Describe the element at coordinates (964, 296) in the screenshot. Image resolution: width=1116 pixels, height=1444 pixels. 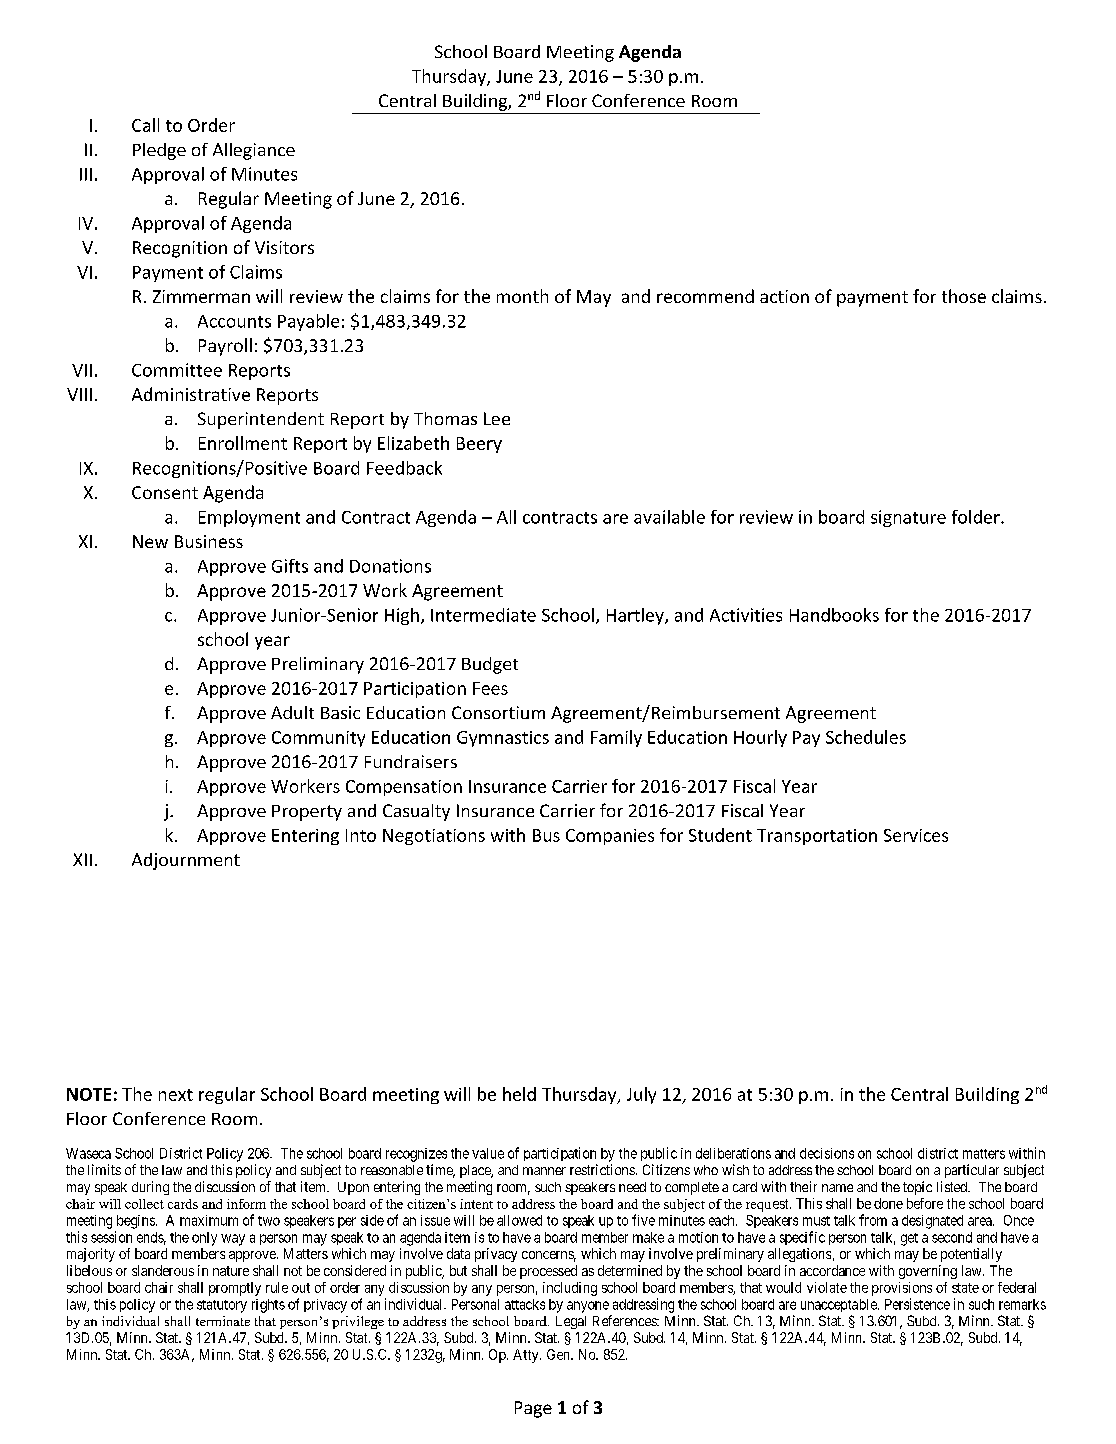
I see `those` at that location.
